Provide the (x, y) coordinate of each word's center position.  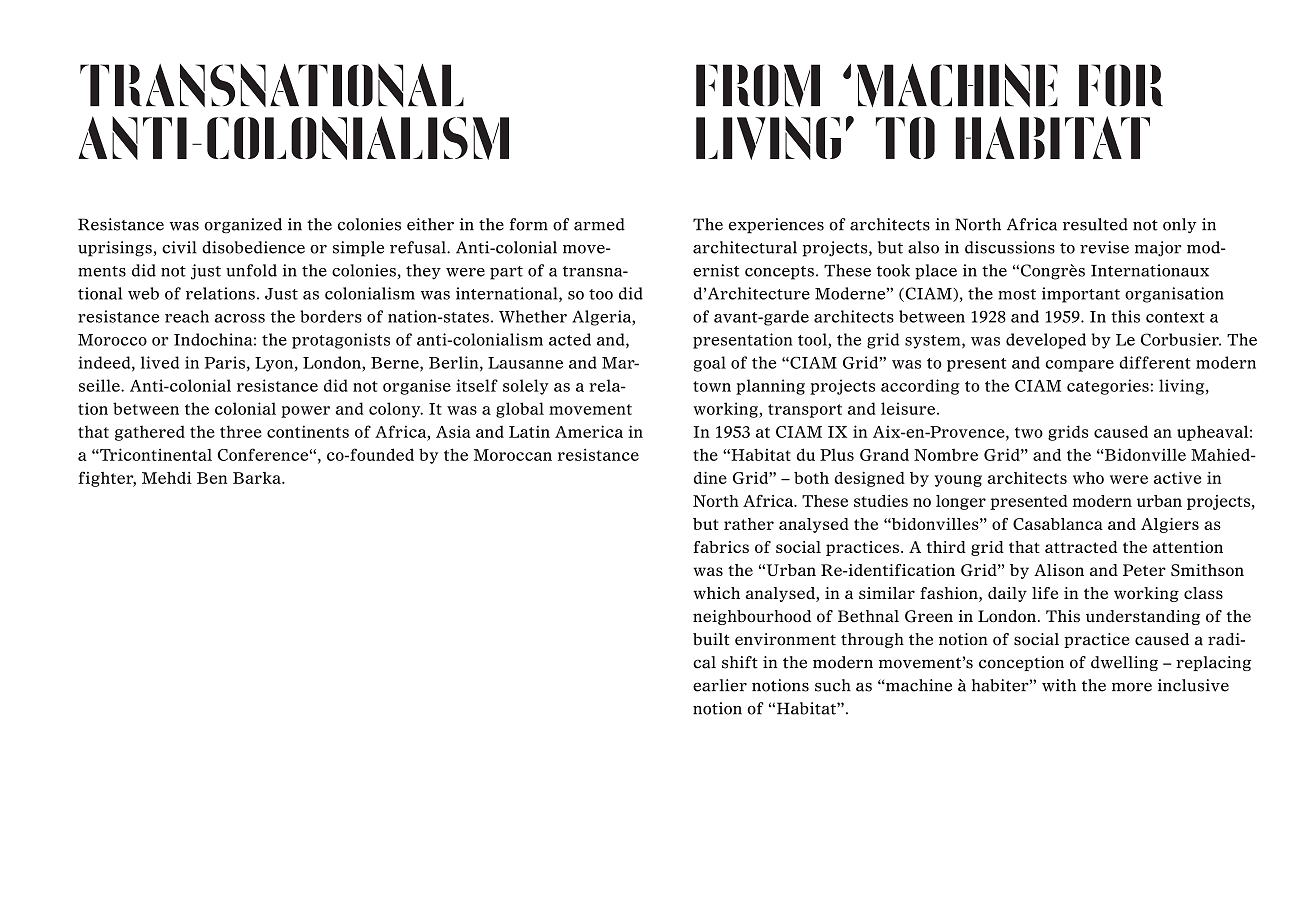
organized (243, 226)
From (758, 85)
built (711, 639)
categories (1108, 387)
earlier (720, 685)
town (712, 386)
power (305, 412)
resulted (1095, 224)
